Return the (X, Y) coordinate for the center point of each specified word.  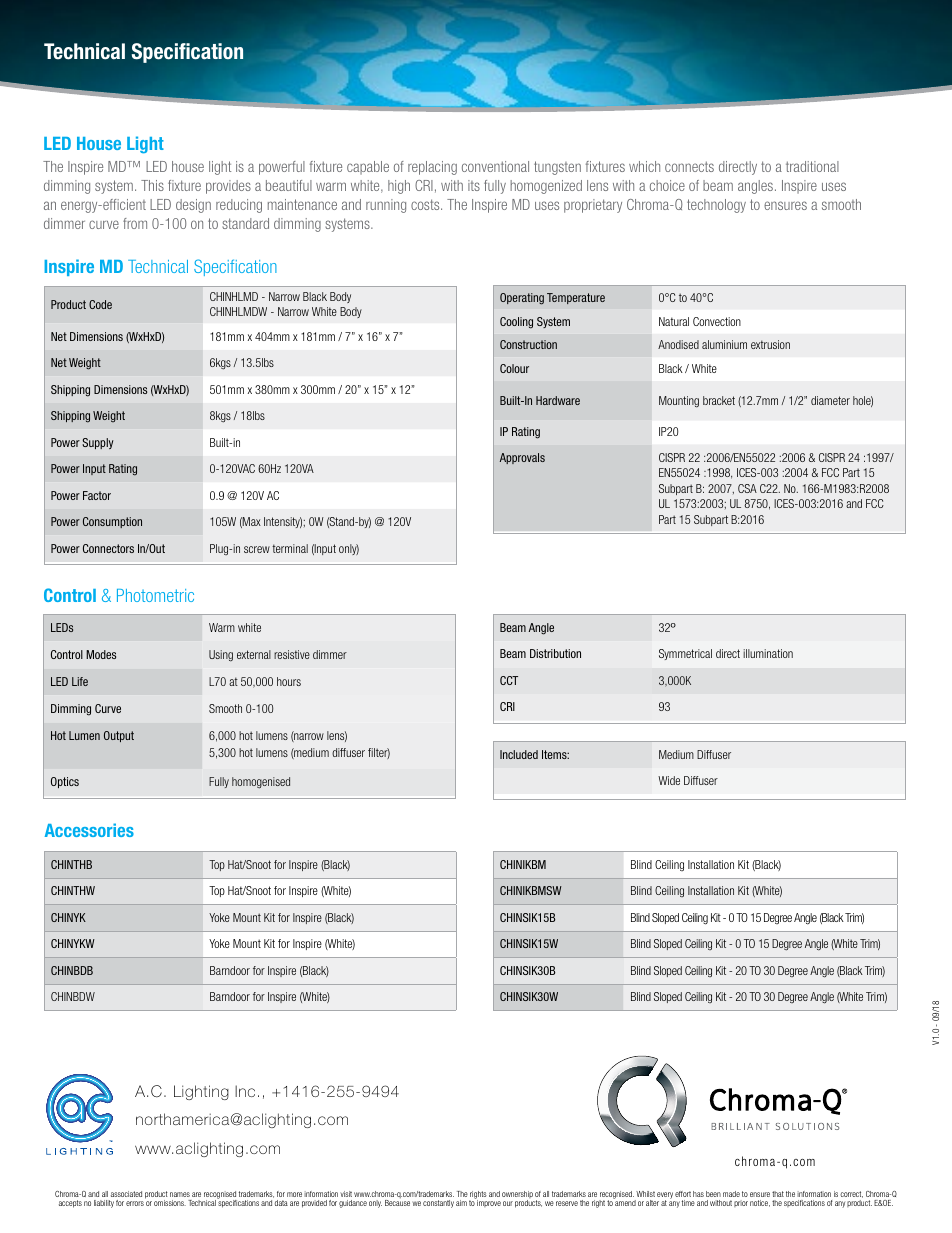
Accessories (89, 830)
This (152, 185)
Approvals (522, 458)
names (180, 1194)
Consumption (112, 522)
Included (519, 754)
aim (461, 1203)
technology (716, 206)
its (474, 185)
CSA (747, 488)
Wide (669, 780)
